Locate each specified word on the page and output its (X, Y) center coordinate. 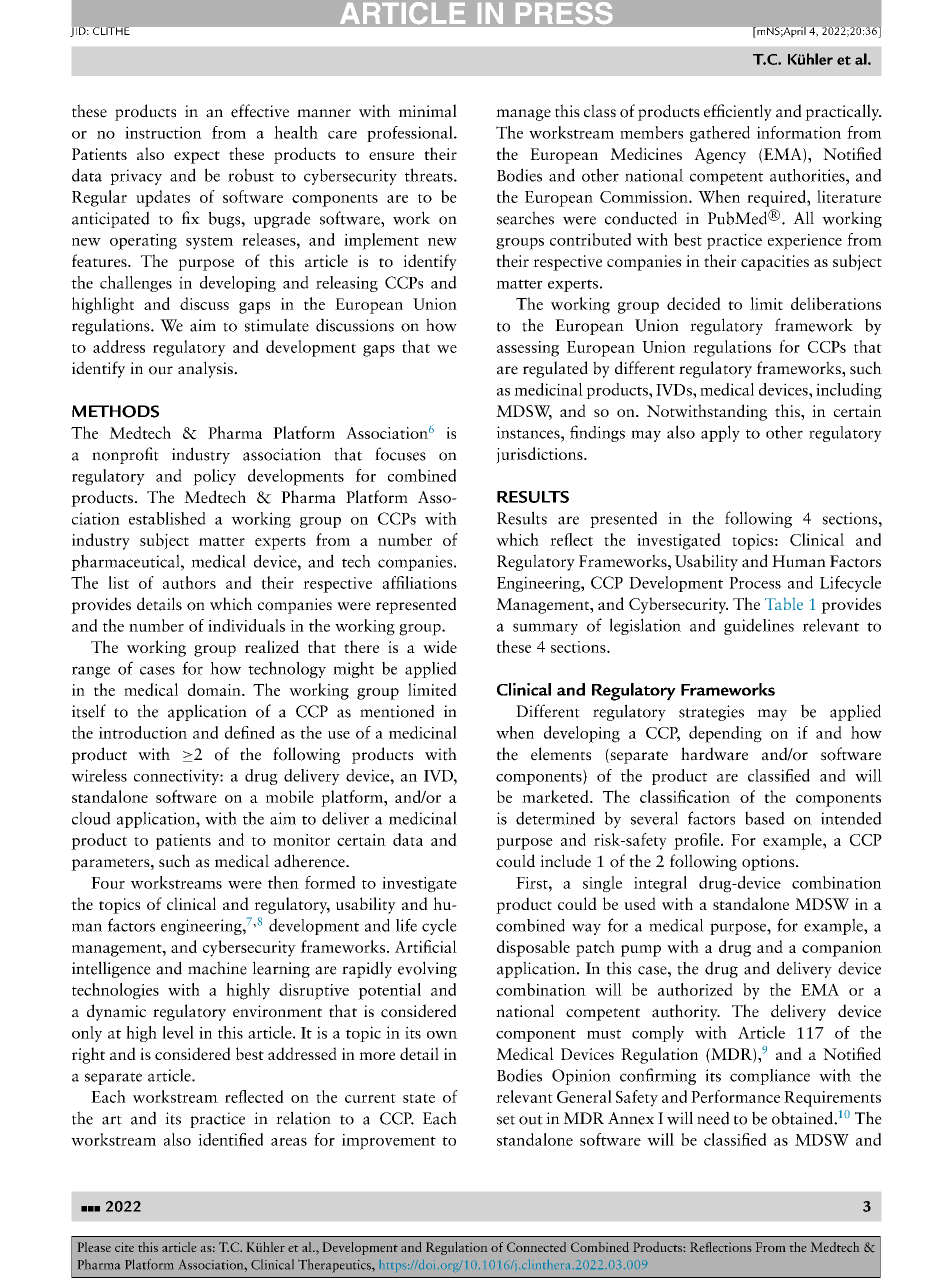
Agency (720, 156)
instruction (163, 132)
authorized (695, 989)
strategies (711, 713)
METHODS (115, 411)
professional (411, 134)
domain (215, 689)
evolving (427, 969)
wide (440, 646)
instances (529, 432)
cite (124, 1247)
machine (217, 968)
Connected (536, 1247)
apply (720, 433)
